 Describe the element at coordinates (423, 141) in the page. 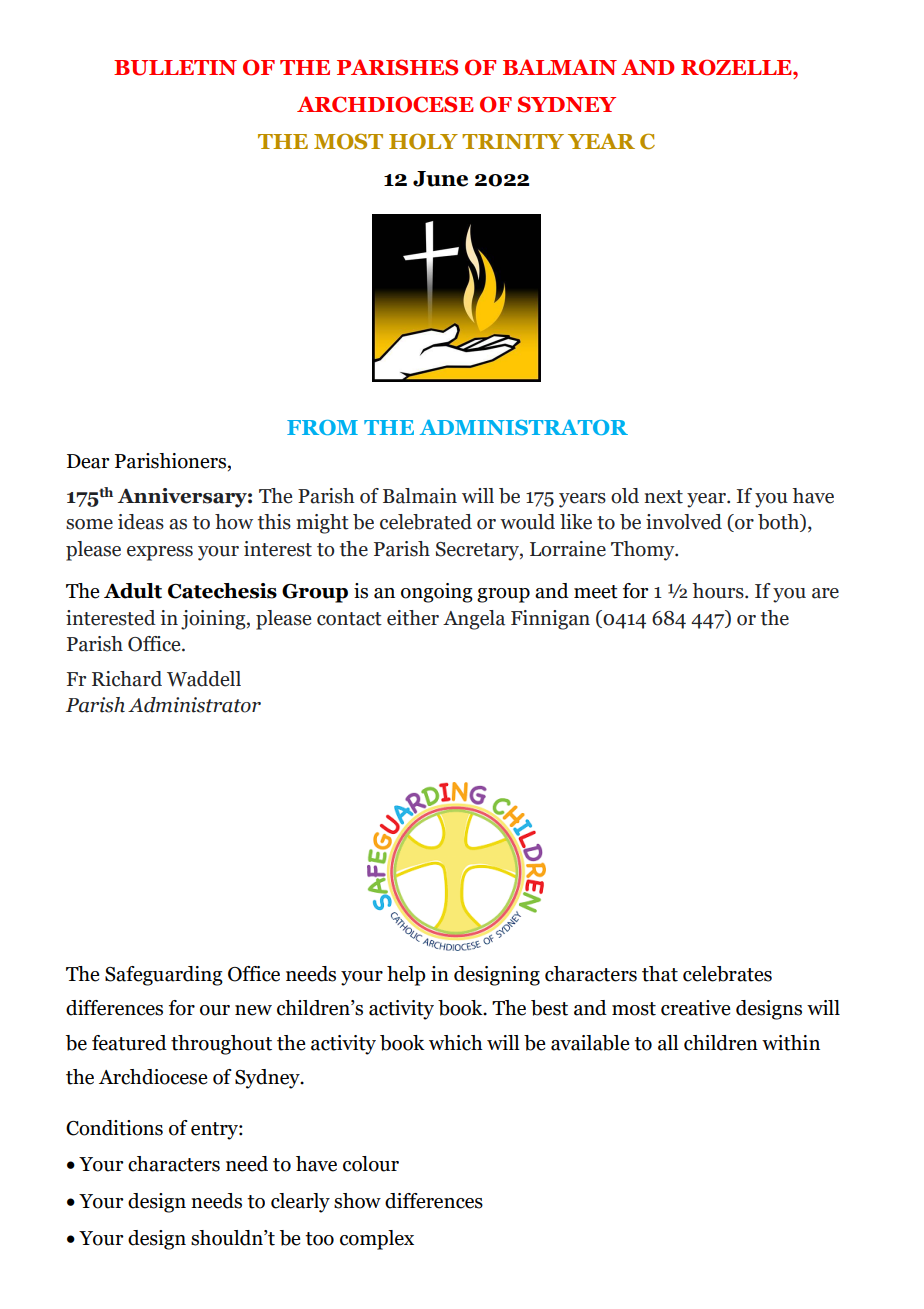

I see `HOLY` at that location.
